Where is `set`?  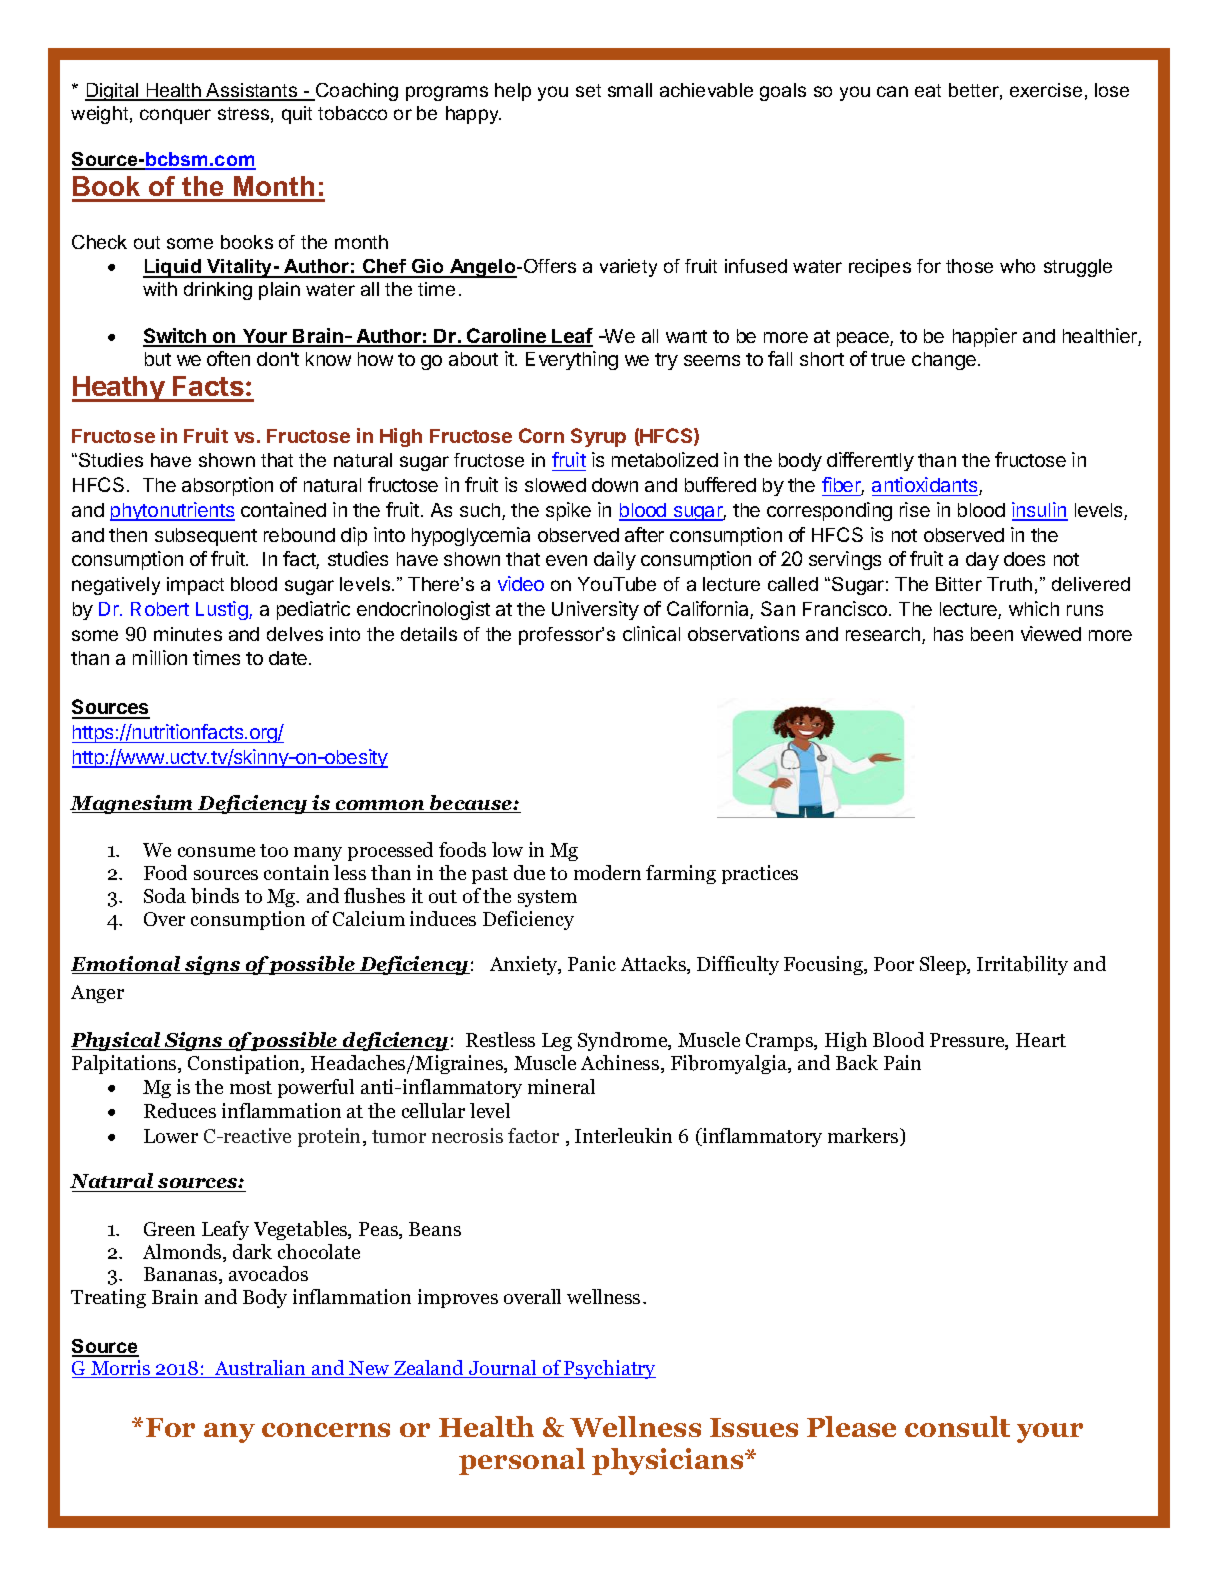
set is located at coordinates (588, 90).
